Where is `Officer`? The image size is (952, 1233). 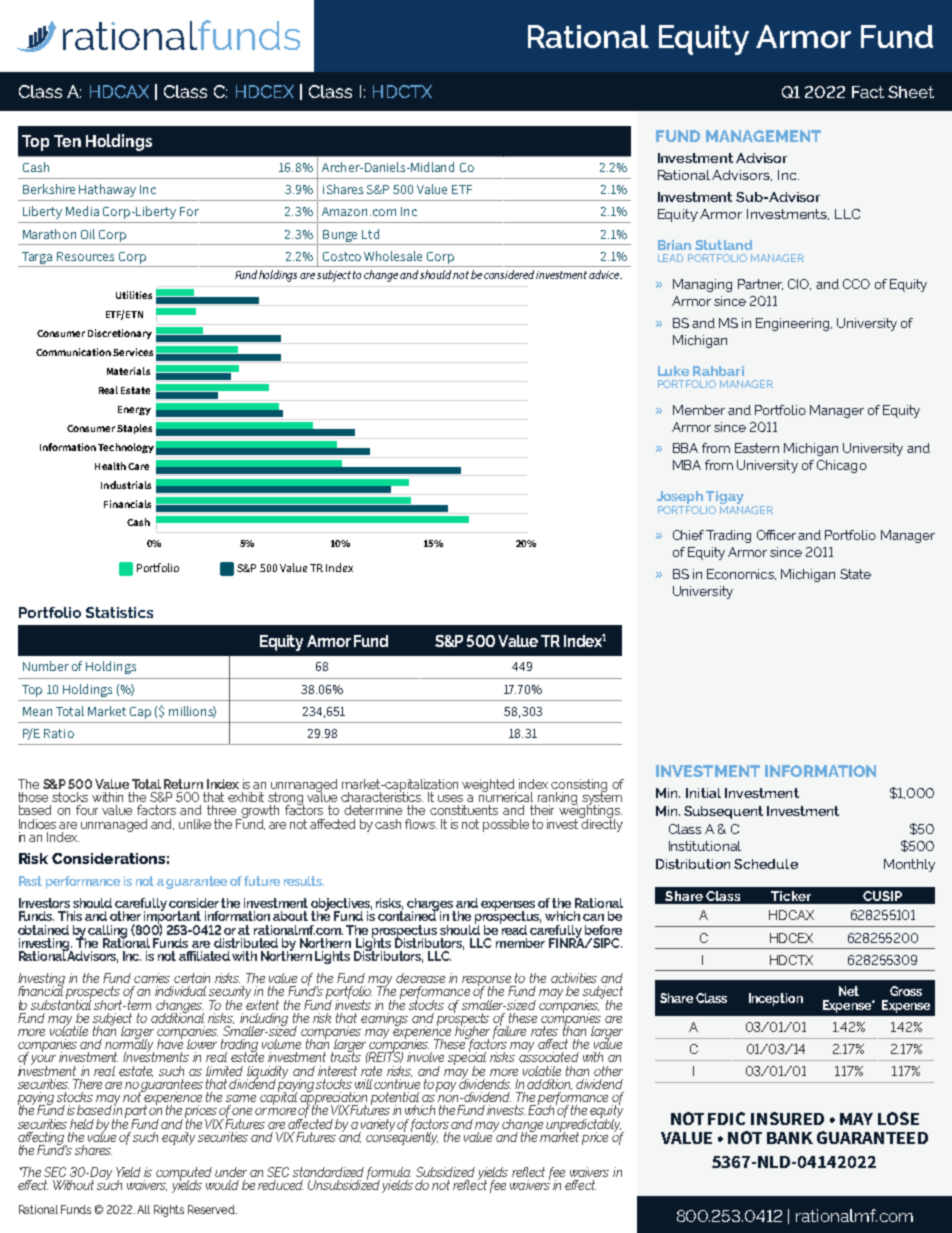 Officer is located at coordinates (776, 535).
